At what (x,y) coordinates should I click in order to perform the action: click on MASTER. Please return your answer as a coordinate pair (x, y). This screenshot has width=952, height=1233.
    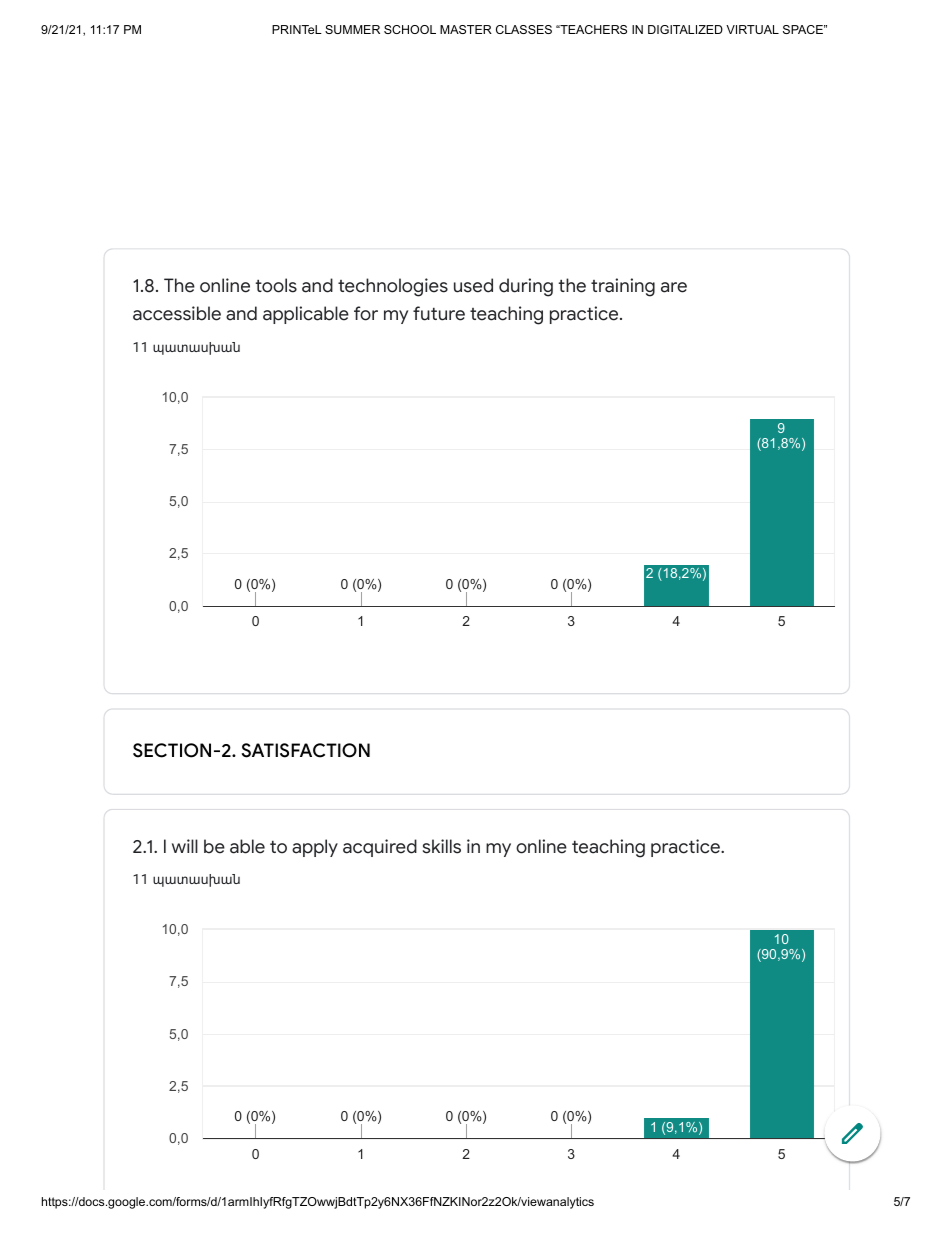
    Looking at the image, I should click on (466, 29).
